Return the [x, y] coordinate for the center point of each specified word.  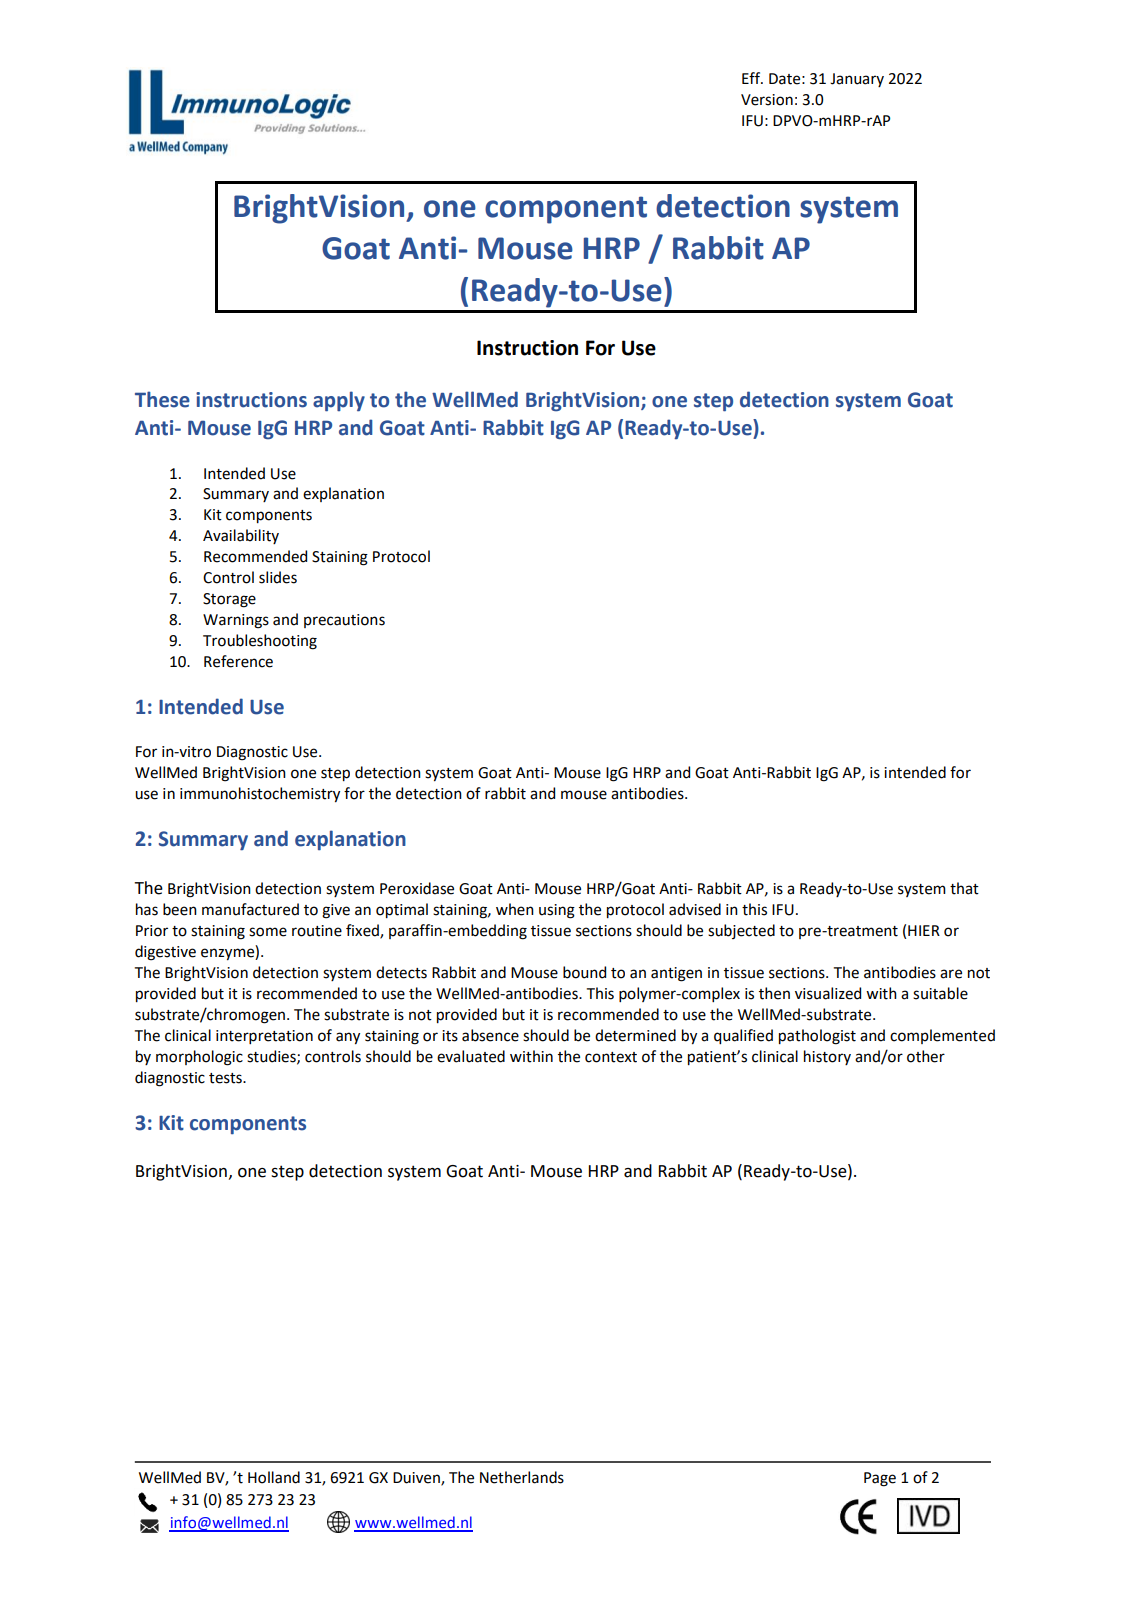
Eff [752, 78]
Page [880, 1479]
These [162, 399]
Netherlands [522, 1477]
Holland [274, 1477]
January [857, 80]
